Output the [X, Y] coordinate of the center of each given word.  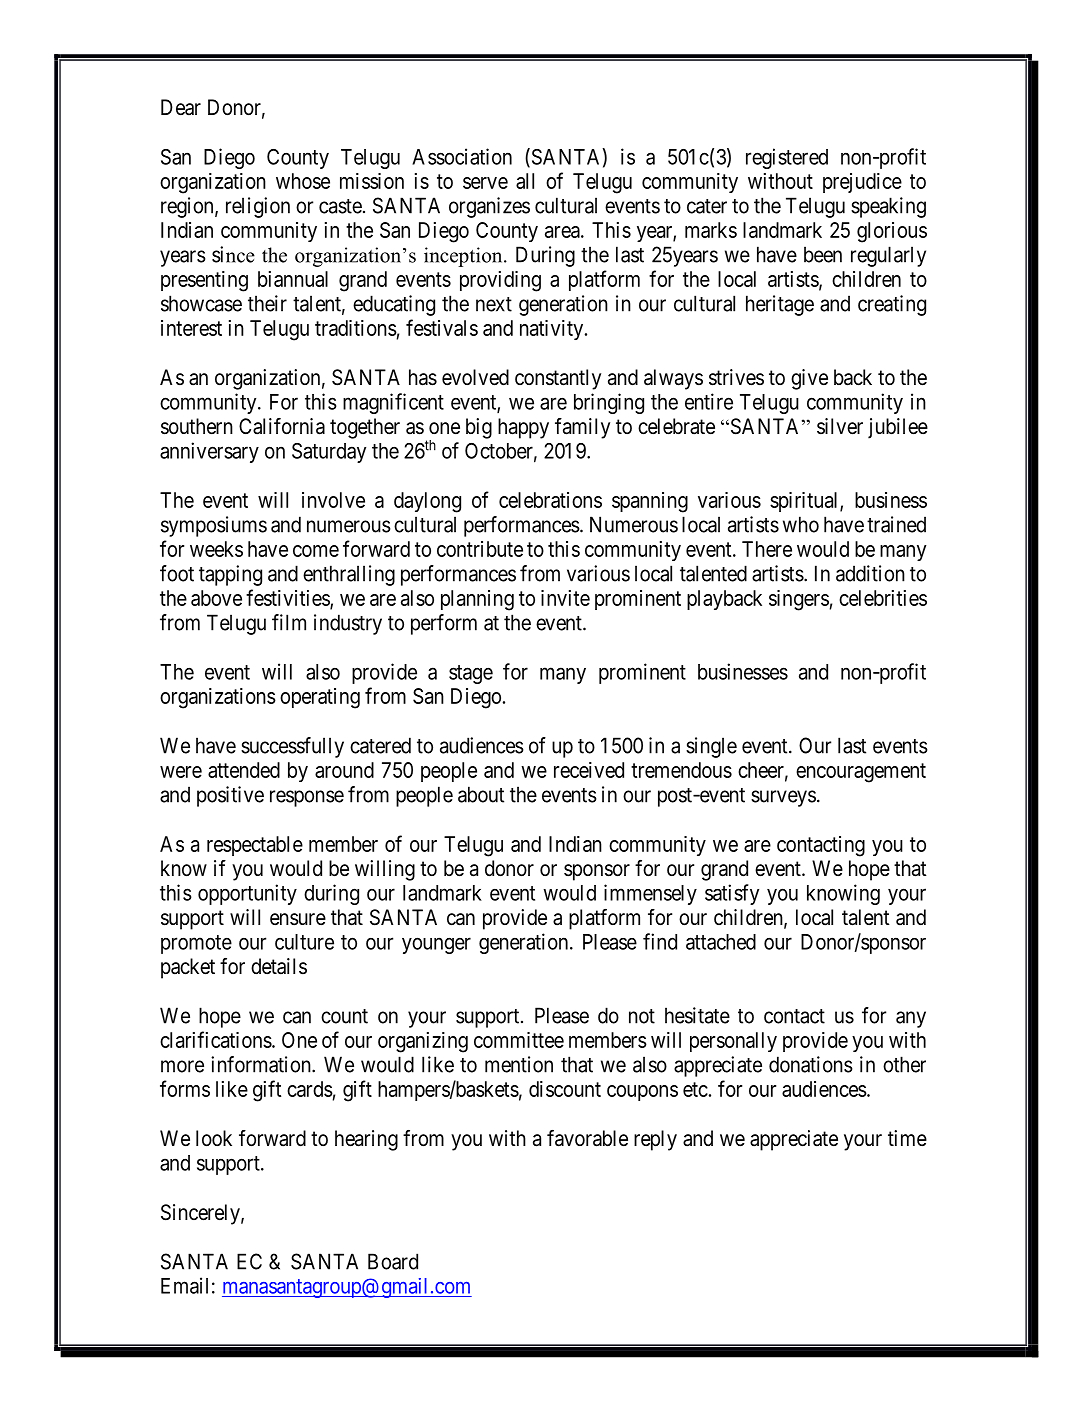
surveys [783, 798]
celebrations [550, 500]
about [481, 794]
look [214, 1138]
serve [485, 183]
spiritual [805, 502]
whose [303, 181]
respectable [255, 846]
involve [333, 500]
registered [787, 158]
